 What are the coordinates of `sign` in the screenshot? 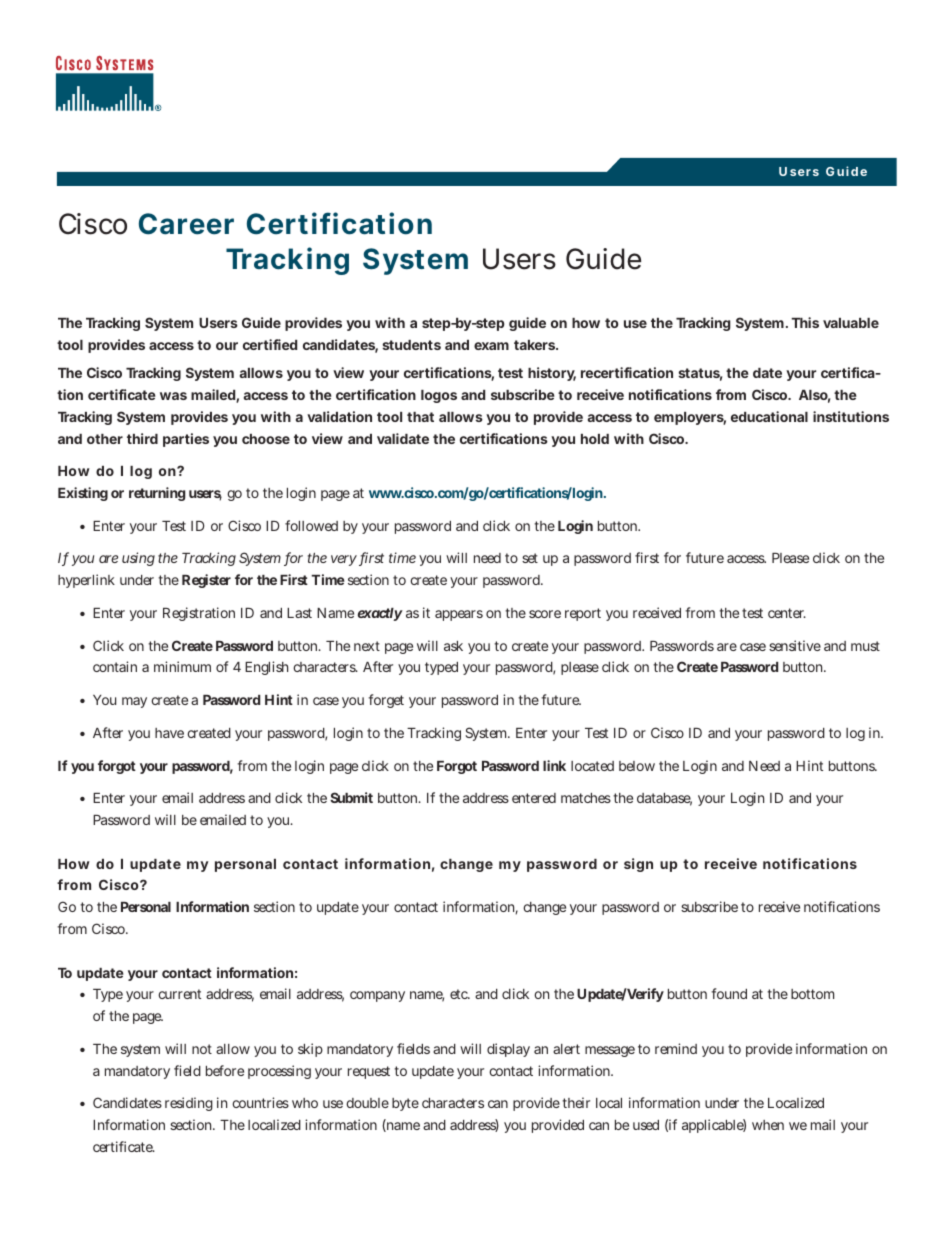 It's located at (638, 865).
